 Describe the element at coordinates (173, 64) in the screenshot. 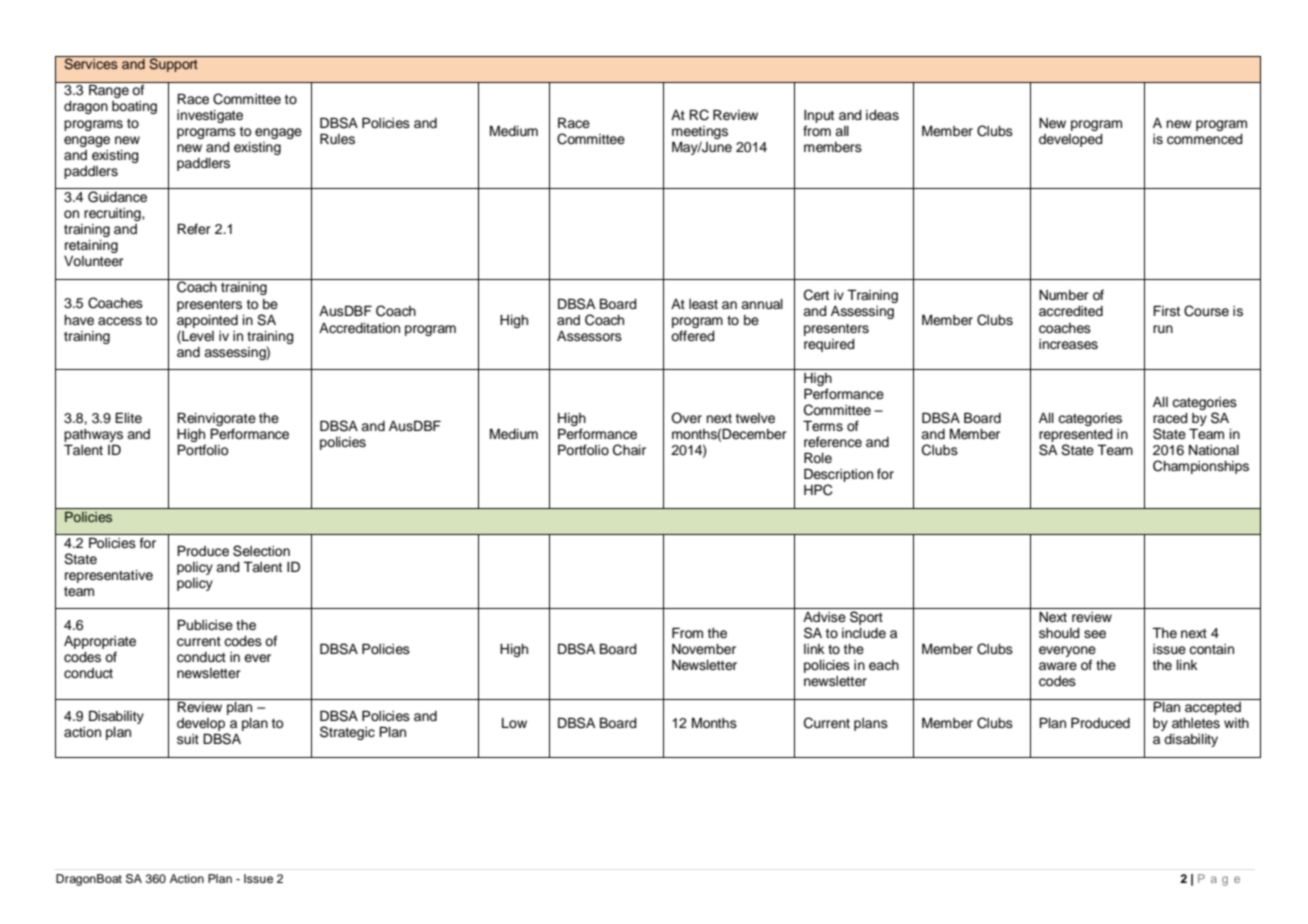

I see `Support` at that location.
